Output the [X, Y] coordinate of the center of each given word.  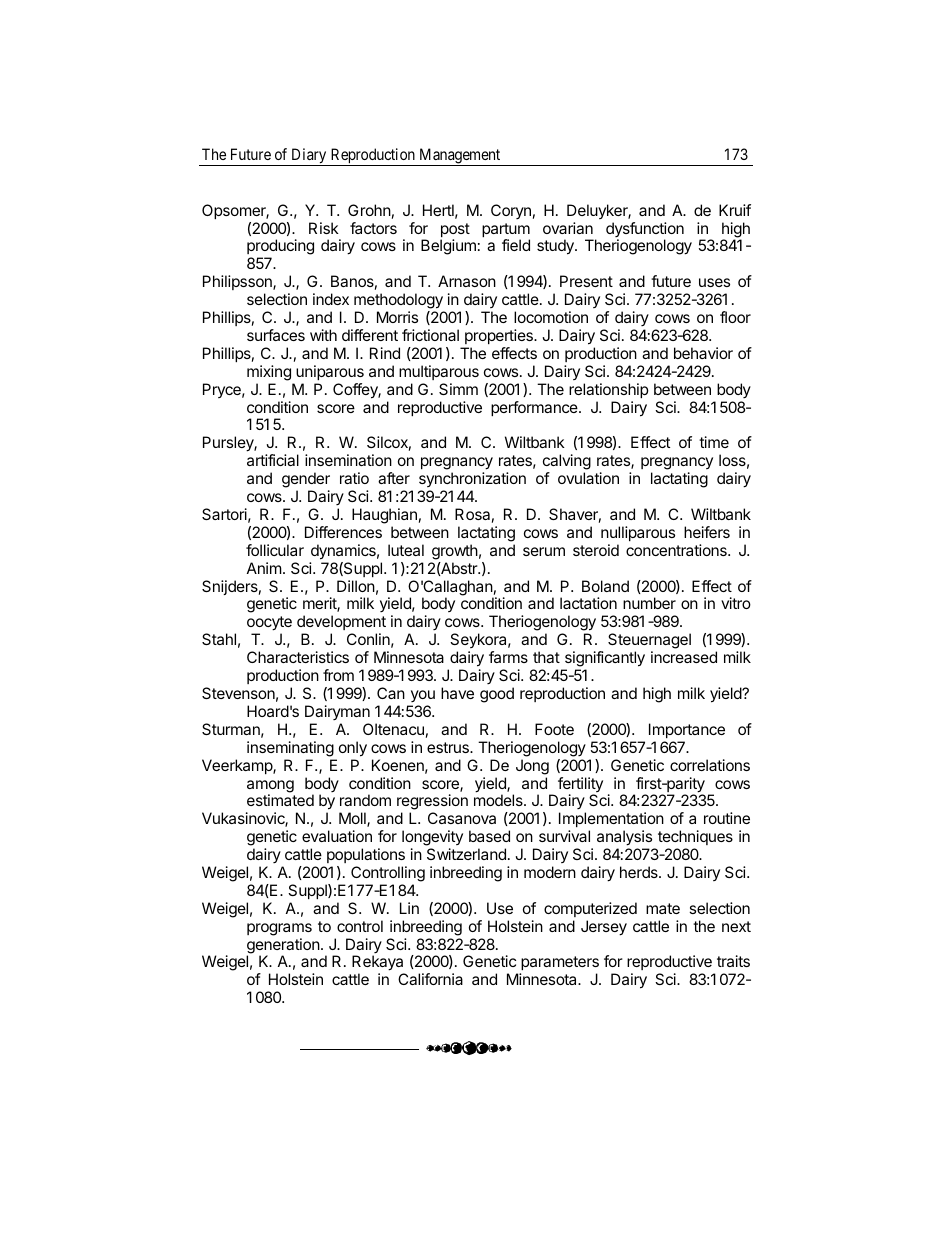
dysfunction [645, 231]
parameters [559, 965]
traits [733, 961]
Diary [309, 157]
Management [460, 157]
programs [279, 929]
